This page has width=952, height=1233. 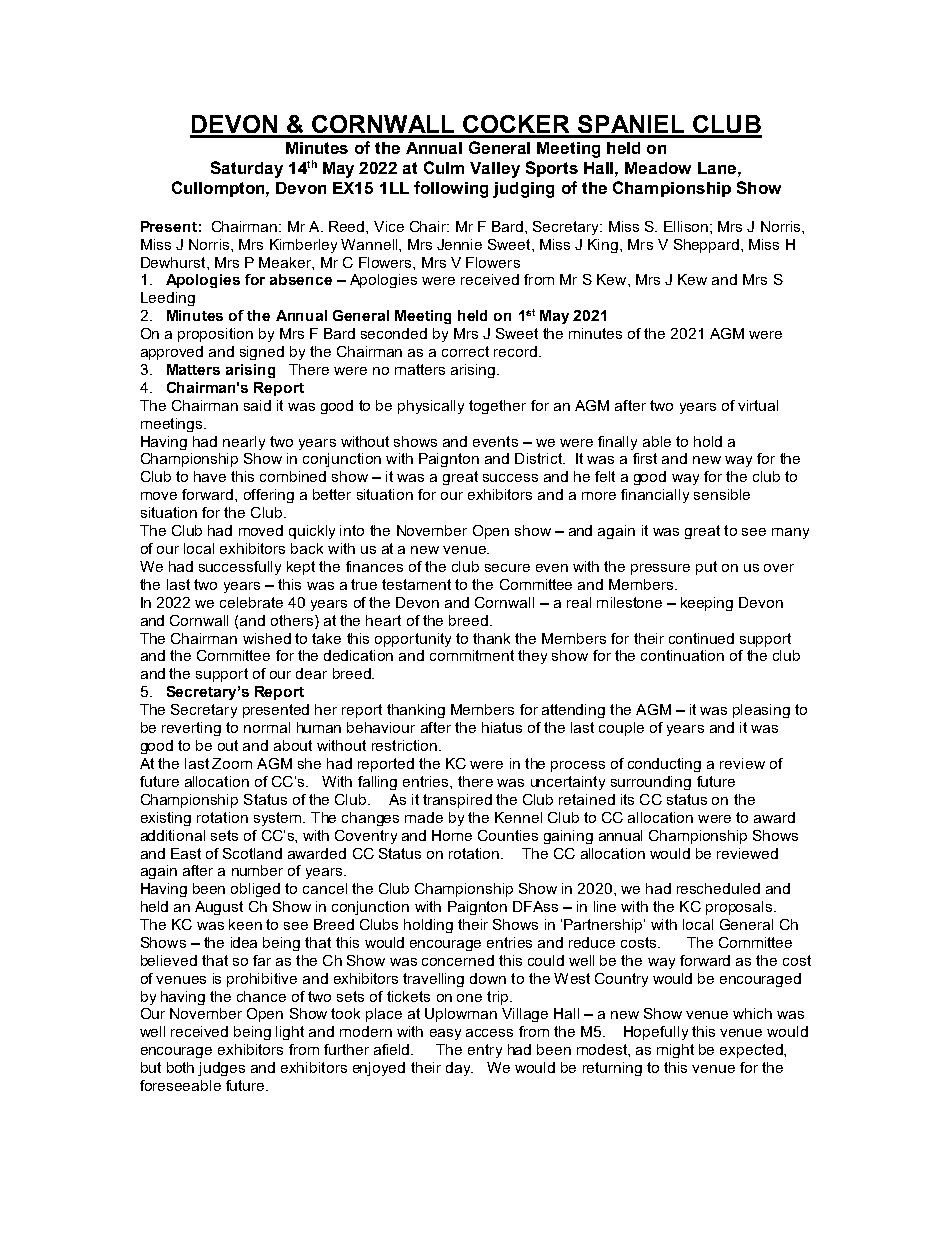 What do you see at coordinates (686, 226) in the page?
I see `Ellison` at bounding box center [686, 226].
